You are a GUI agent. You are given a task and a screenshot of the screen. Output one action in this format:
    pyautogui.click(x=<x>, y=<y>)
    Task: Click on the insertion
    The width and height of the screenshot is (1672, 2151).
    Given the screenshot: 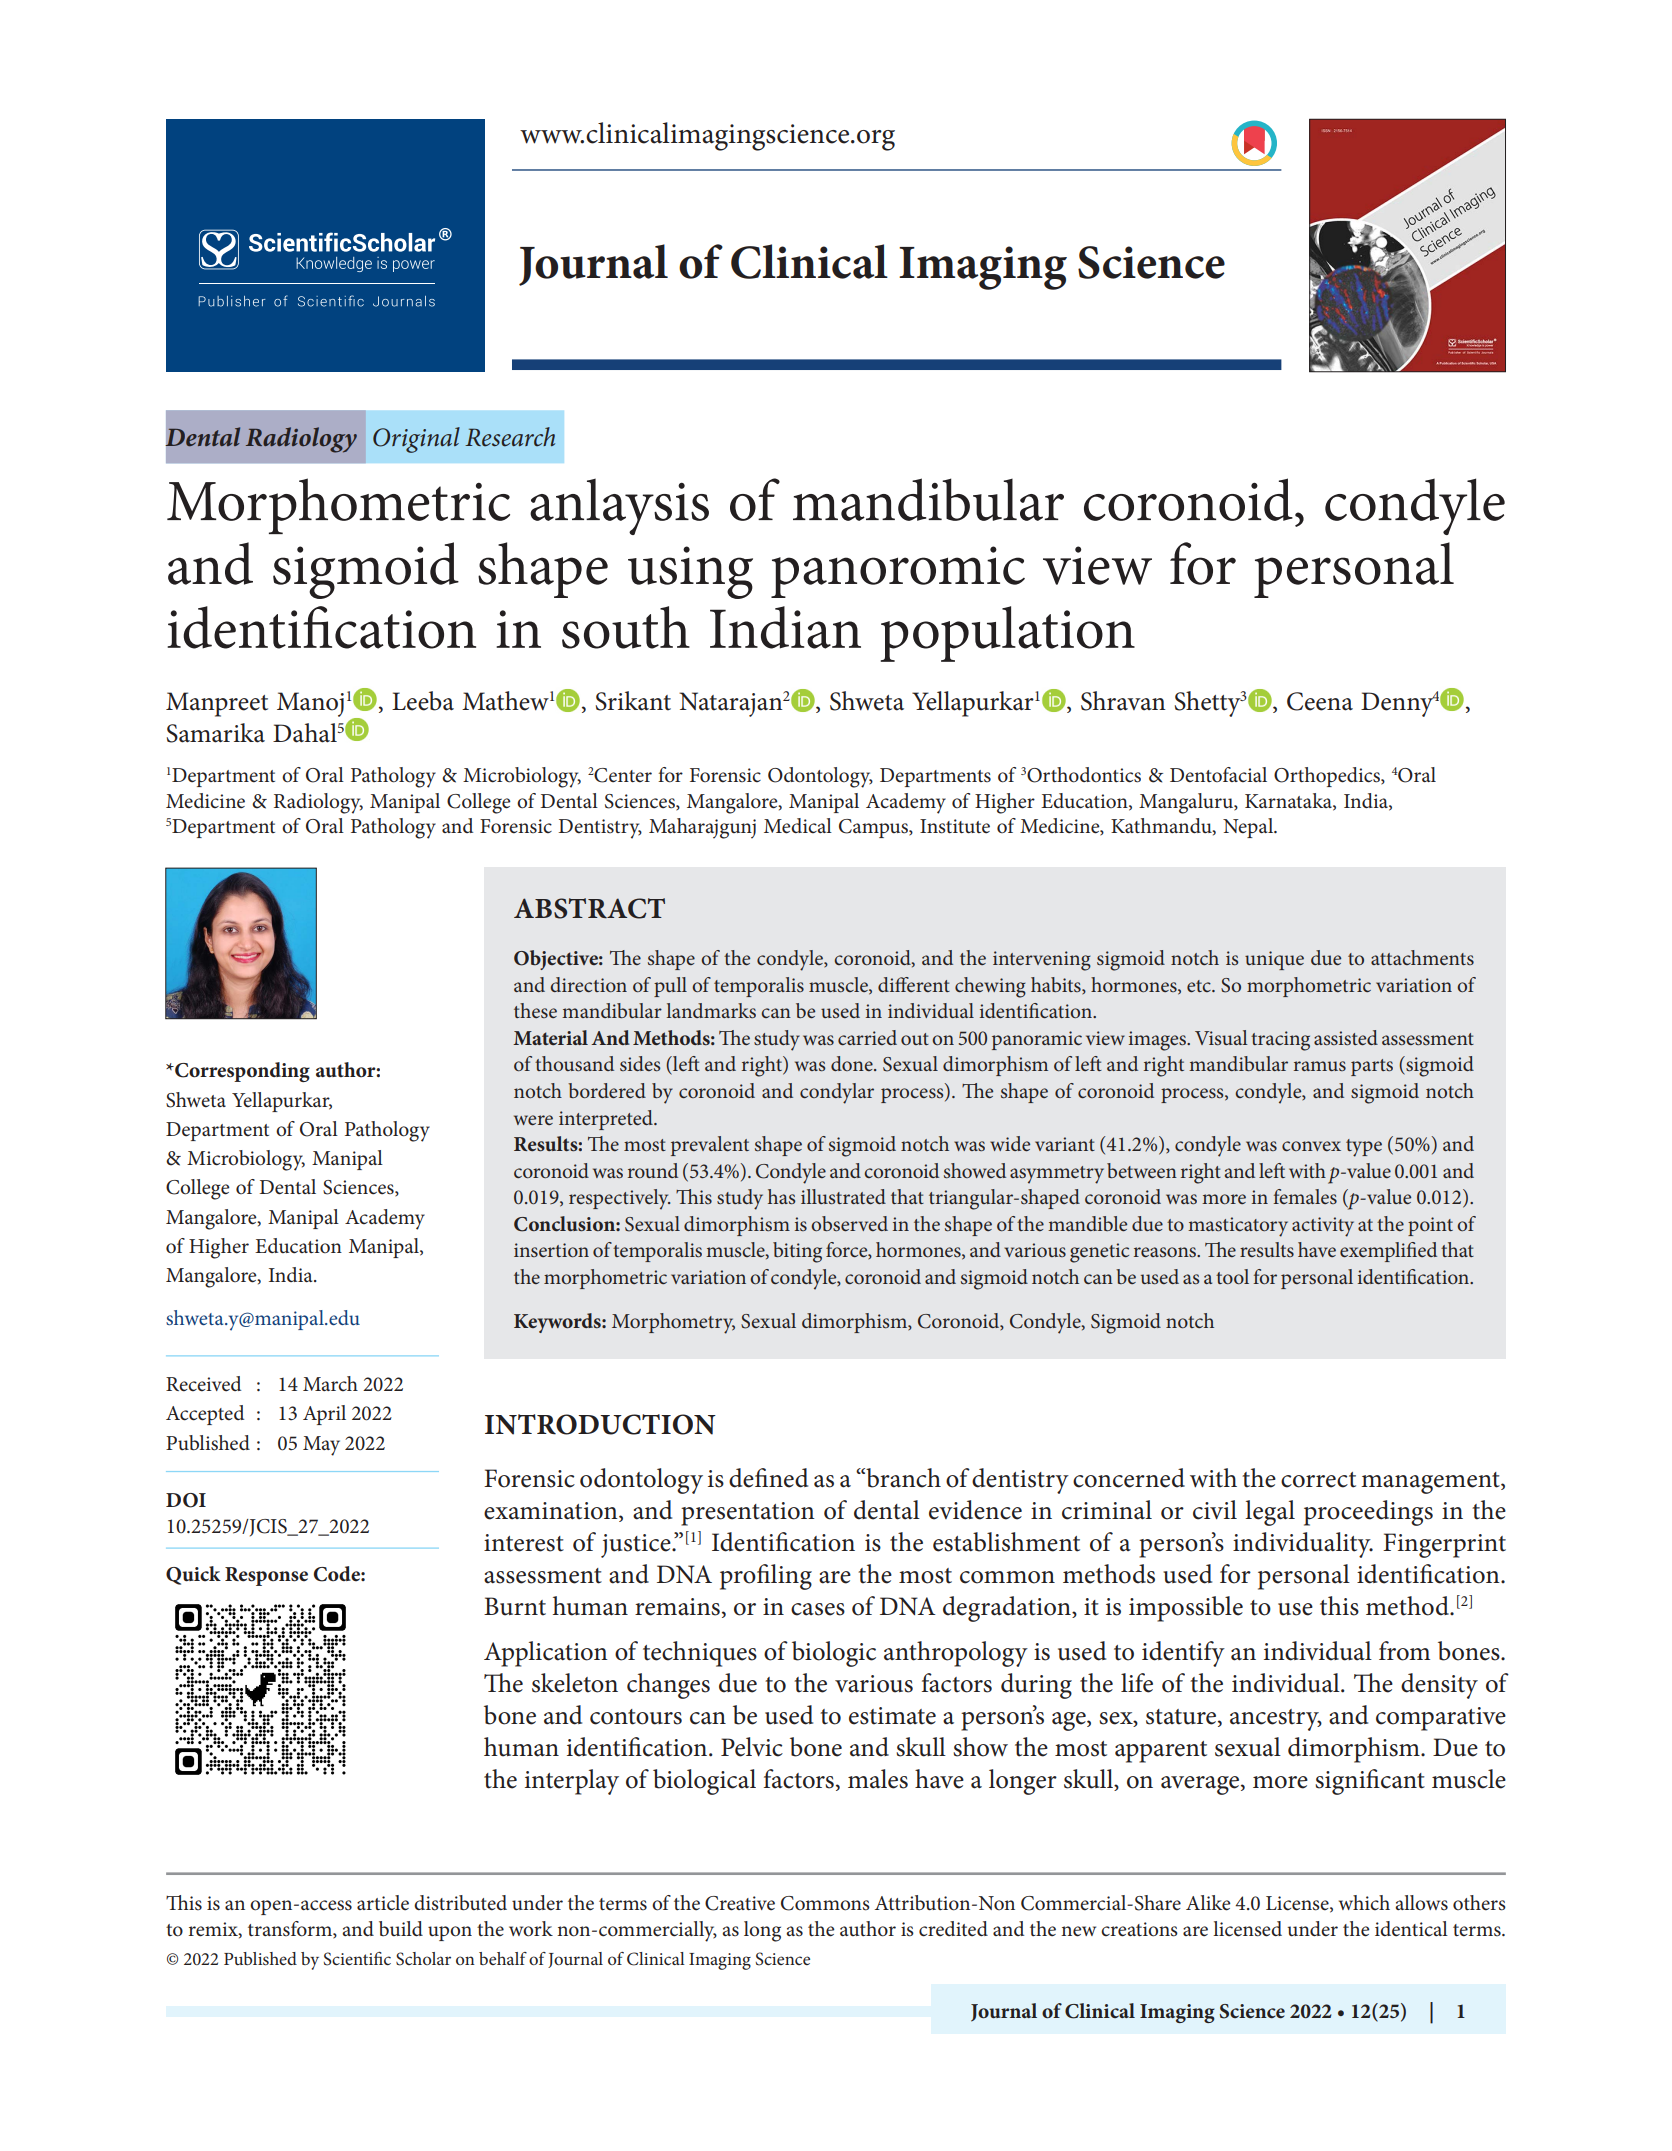 What is the action you would take?
    pyautogui.click(x=551, y=1250)
